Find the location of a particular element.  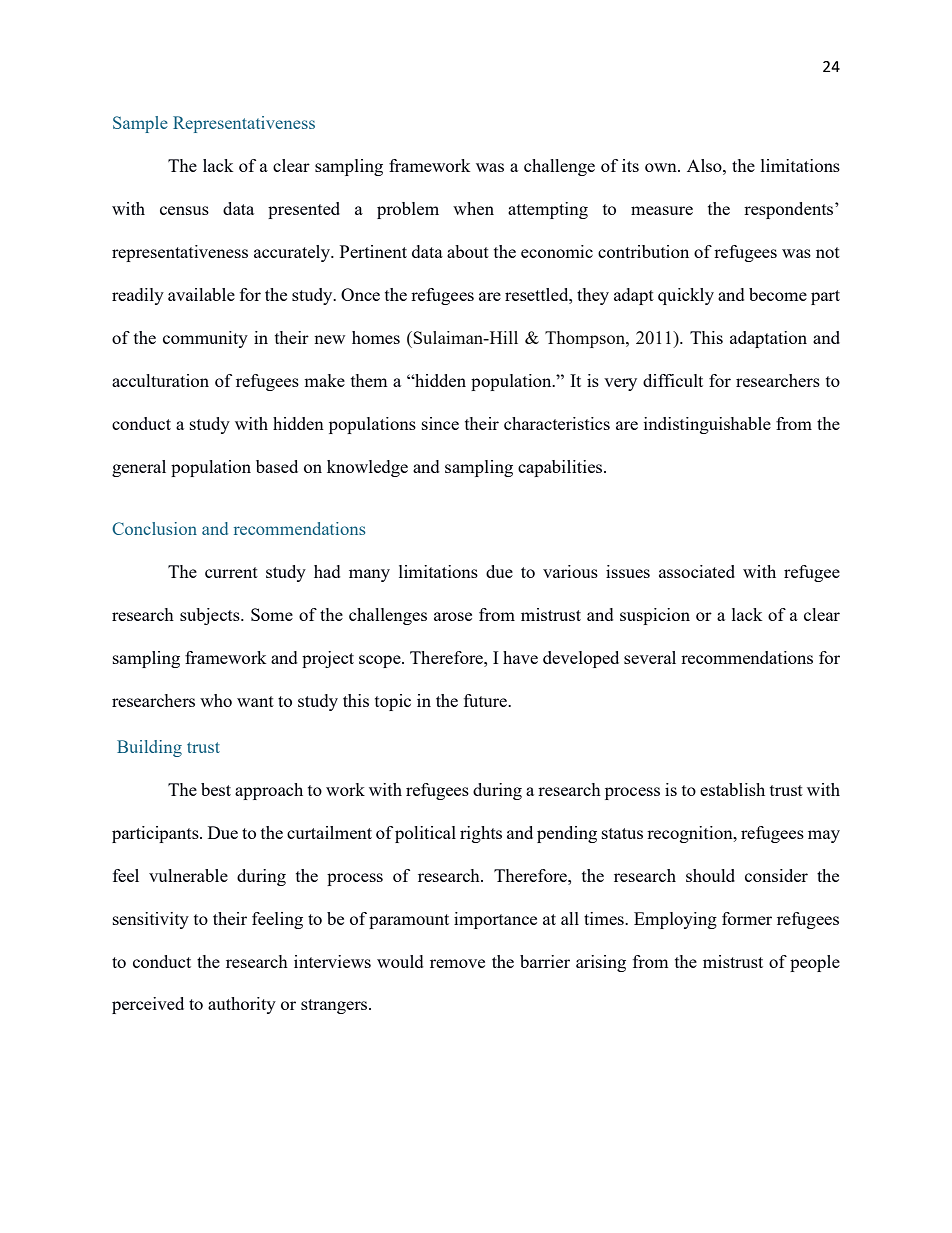

remove is located at coordinates (457, 963).
